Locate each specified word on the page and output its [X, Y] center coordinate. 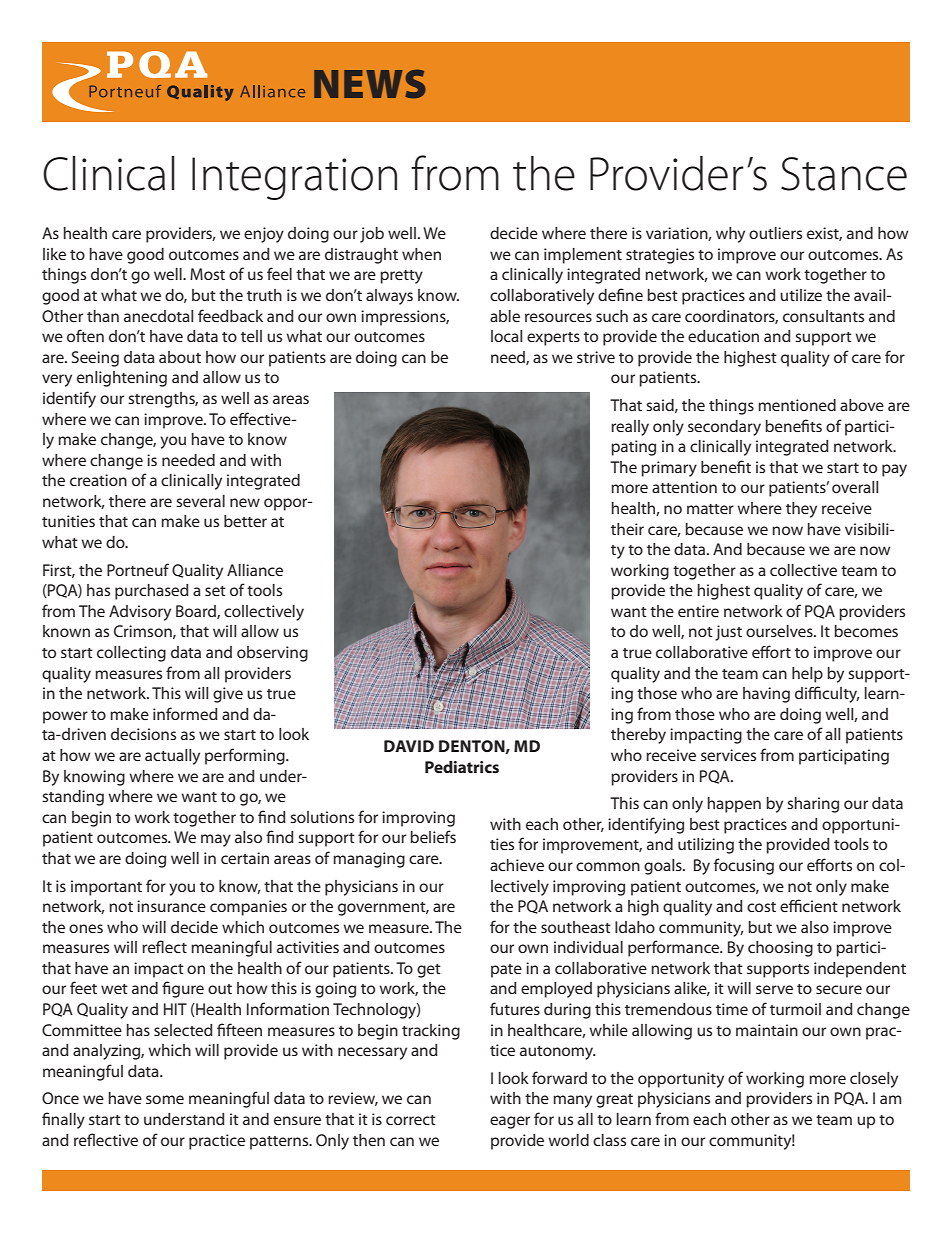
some [165, 1099]
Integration [294, 178]
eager [510, 1122]
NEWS [370, 84]
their [627, 529]
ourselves [780, 631]
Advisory [140, 613]
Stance [844, 174]
